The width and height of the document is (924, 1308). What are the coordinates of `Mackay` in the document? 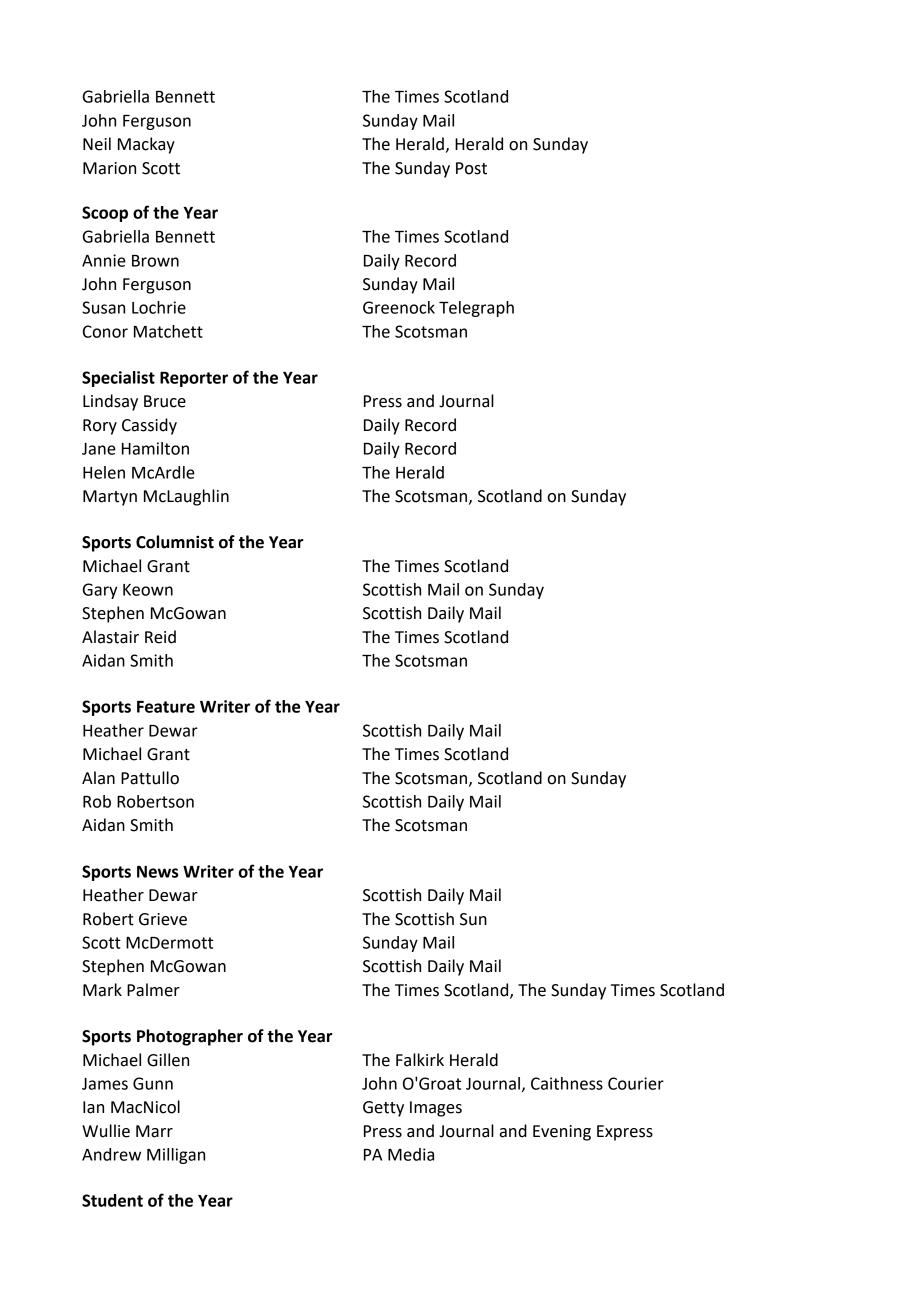 It's located at (146, 145).
